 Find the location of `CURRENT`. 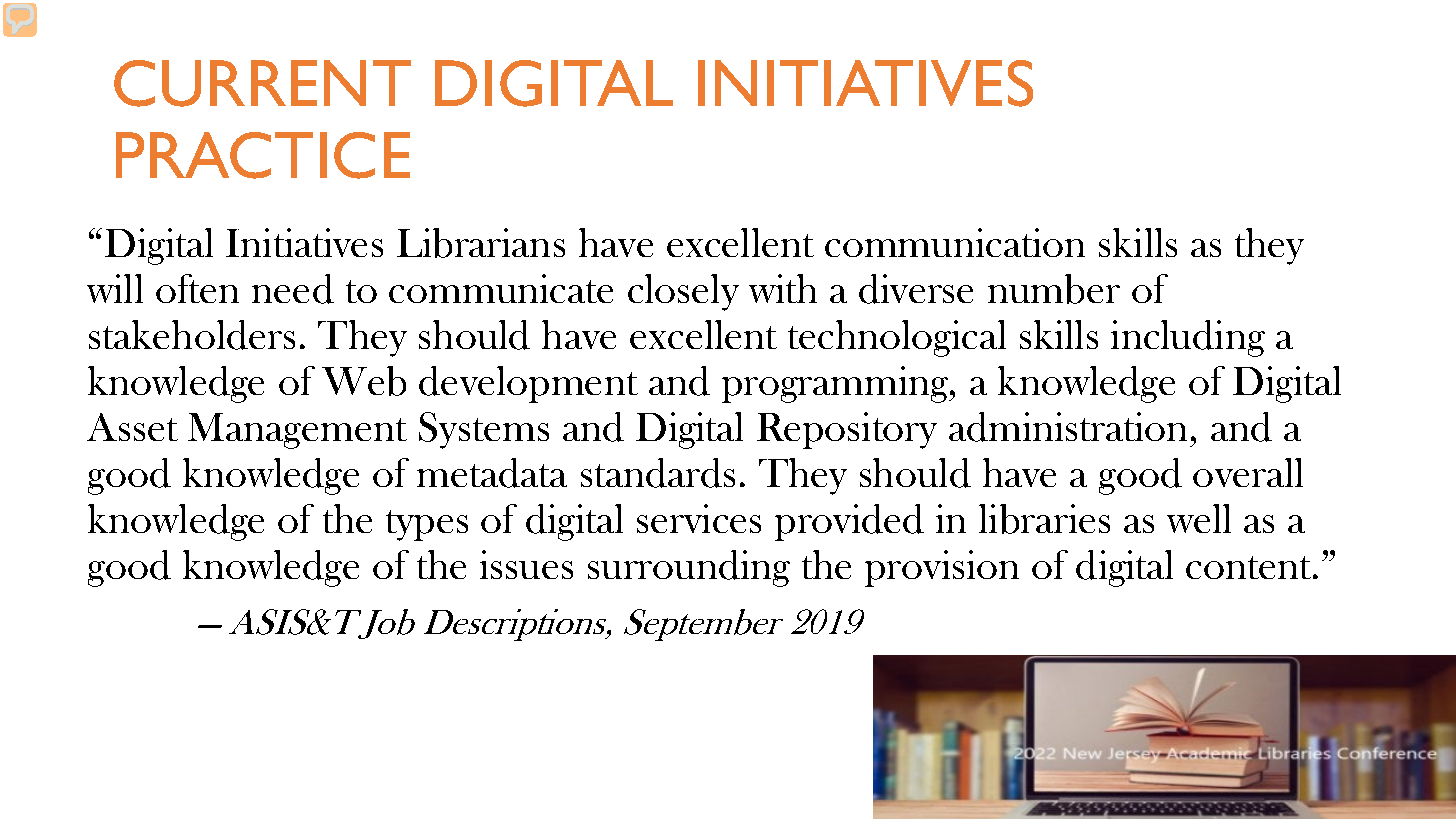

CURRENT is located at coordinates (262, 83).
